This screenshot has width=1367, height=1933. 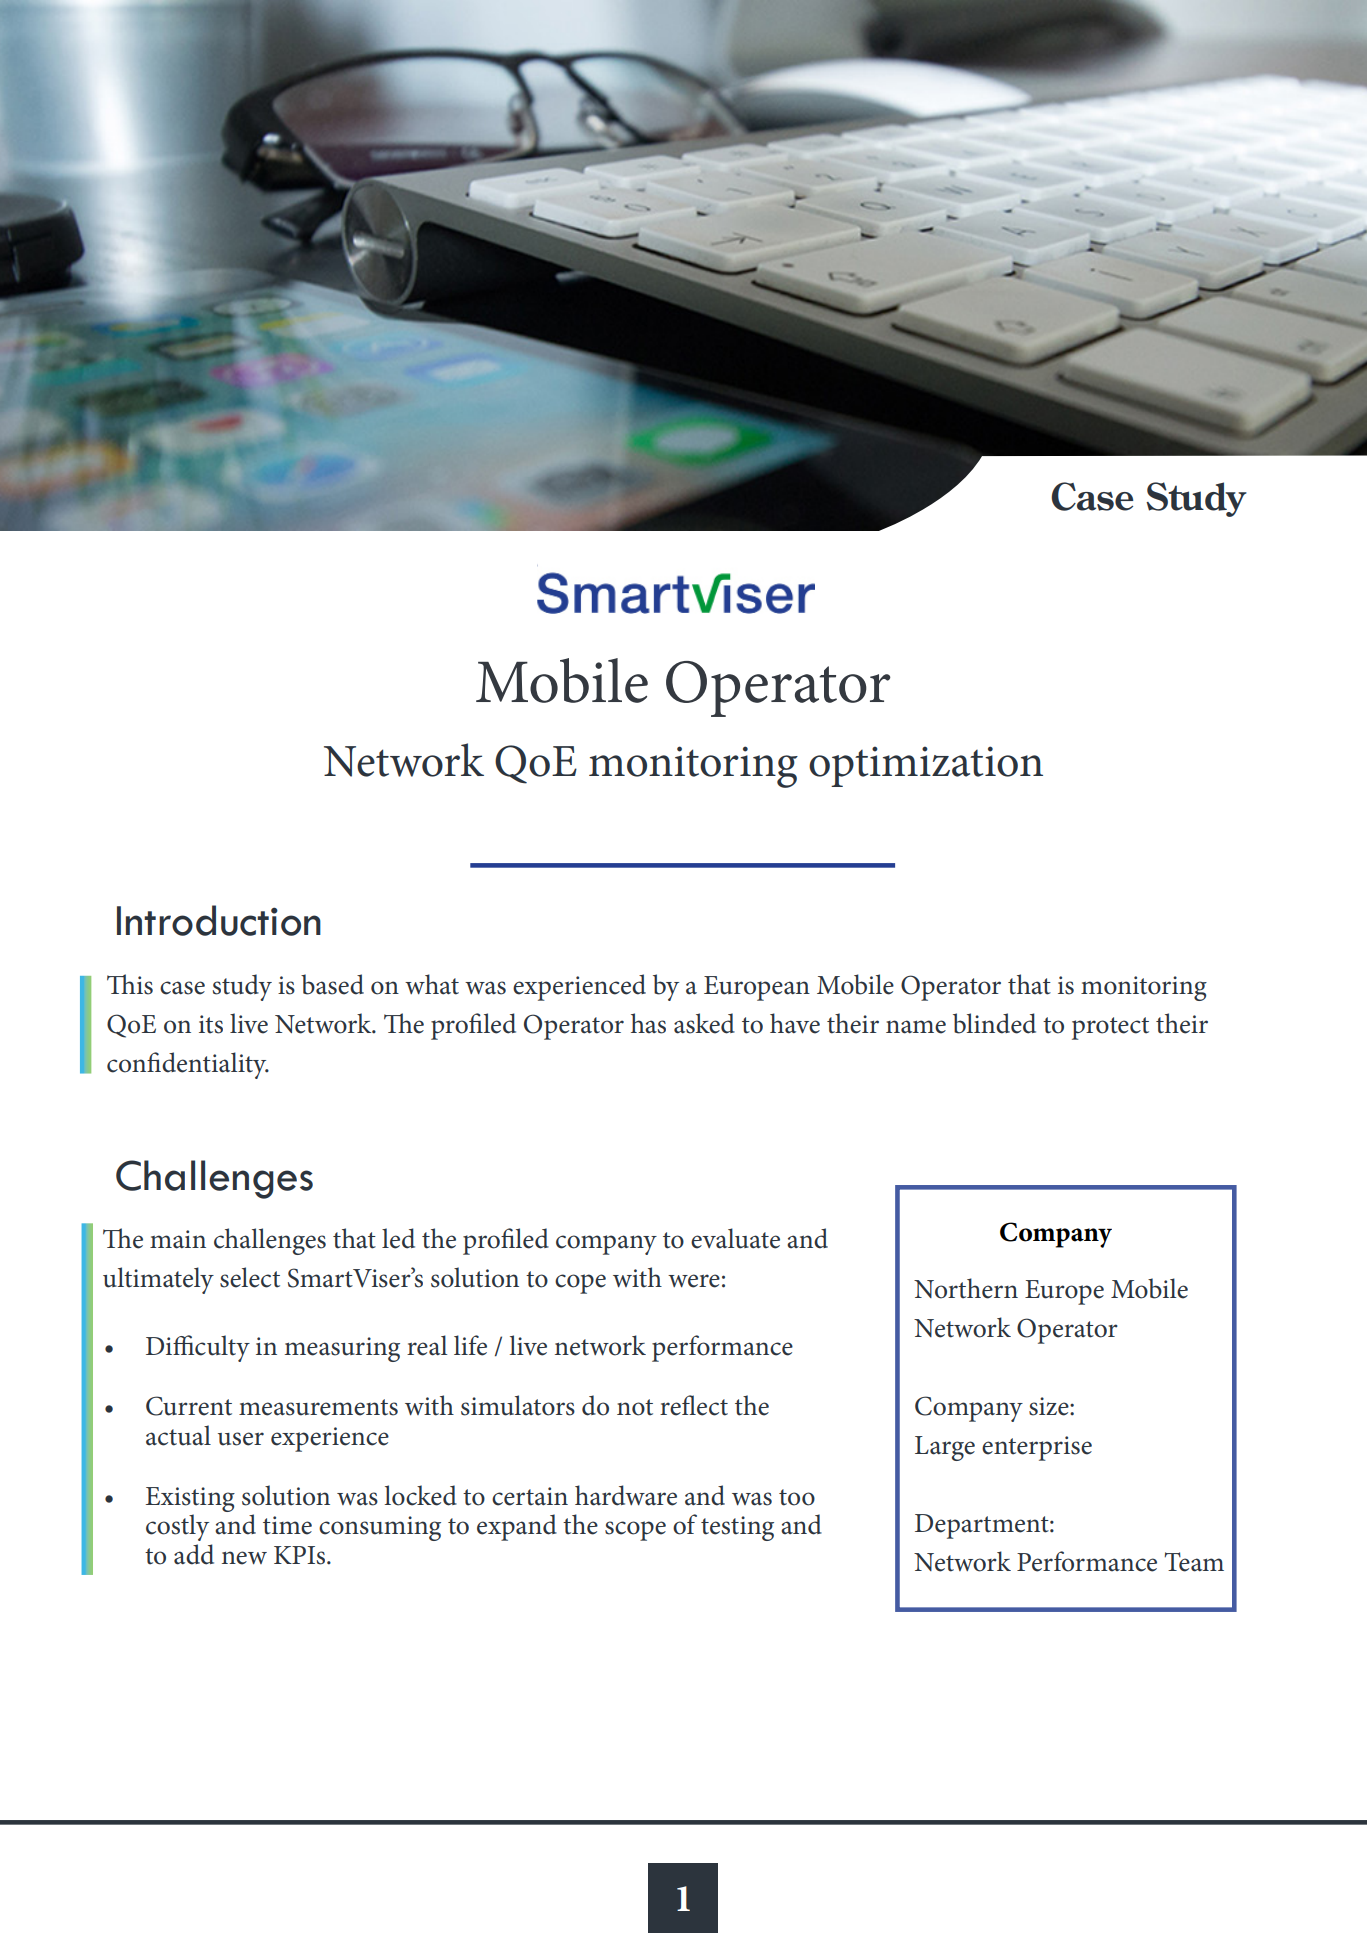 I want to click on protect, so click(x=1110, y=1028).
